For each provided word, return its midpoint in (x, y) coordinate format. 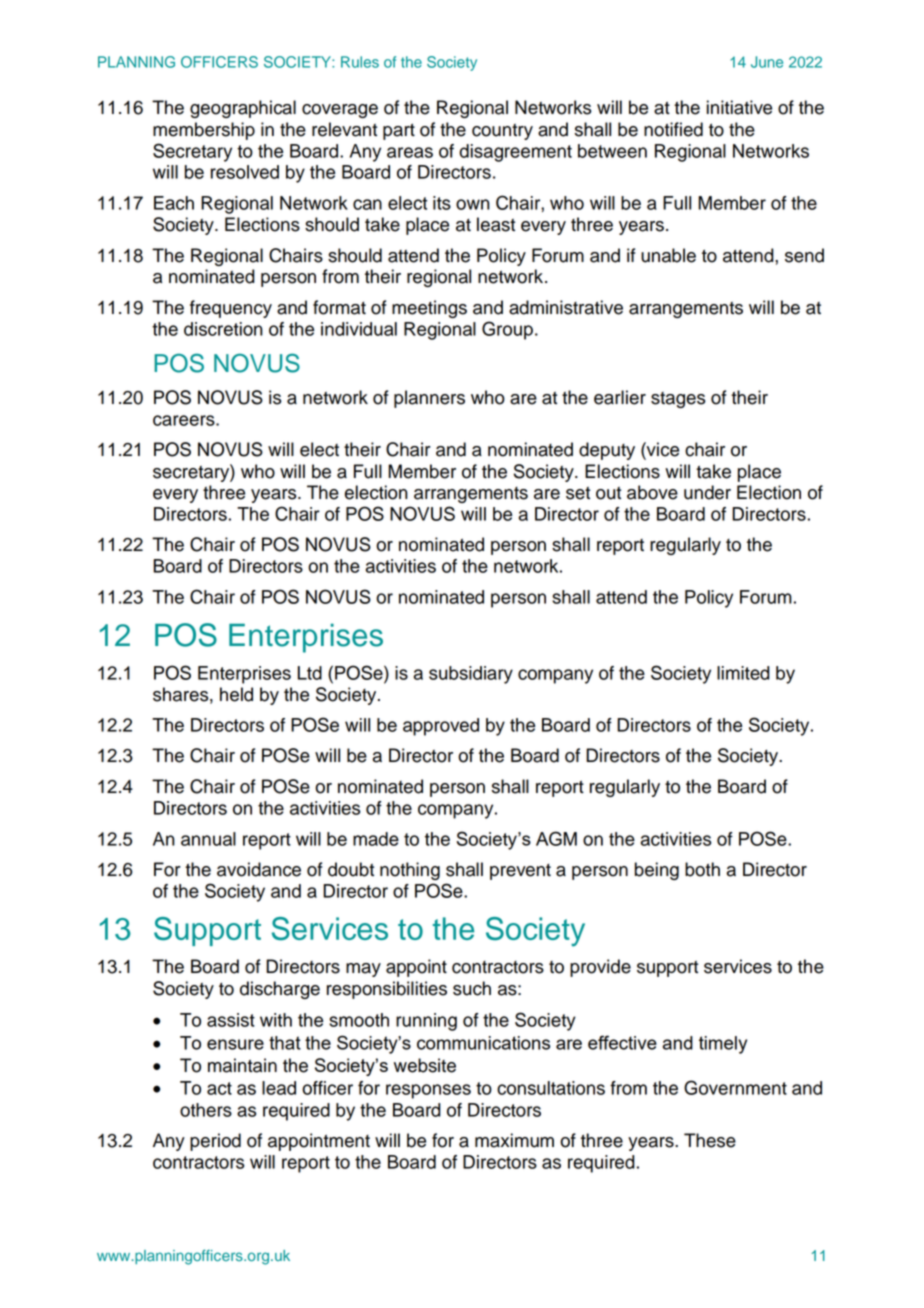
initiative (739, 107)
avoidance (259, 869)
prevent (520, 872)
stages (678, 400)
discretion (223, 329)
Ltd (310, 673)
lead (279, 1088)
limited (743, 673)
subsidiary (471, 675)
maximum (514, 1140)
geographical (243, 109)
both (702, 869)
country (502, 132)
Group (507, 330)
